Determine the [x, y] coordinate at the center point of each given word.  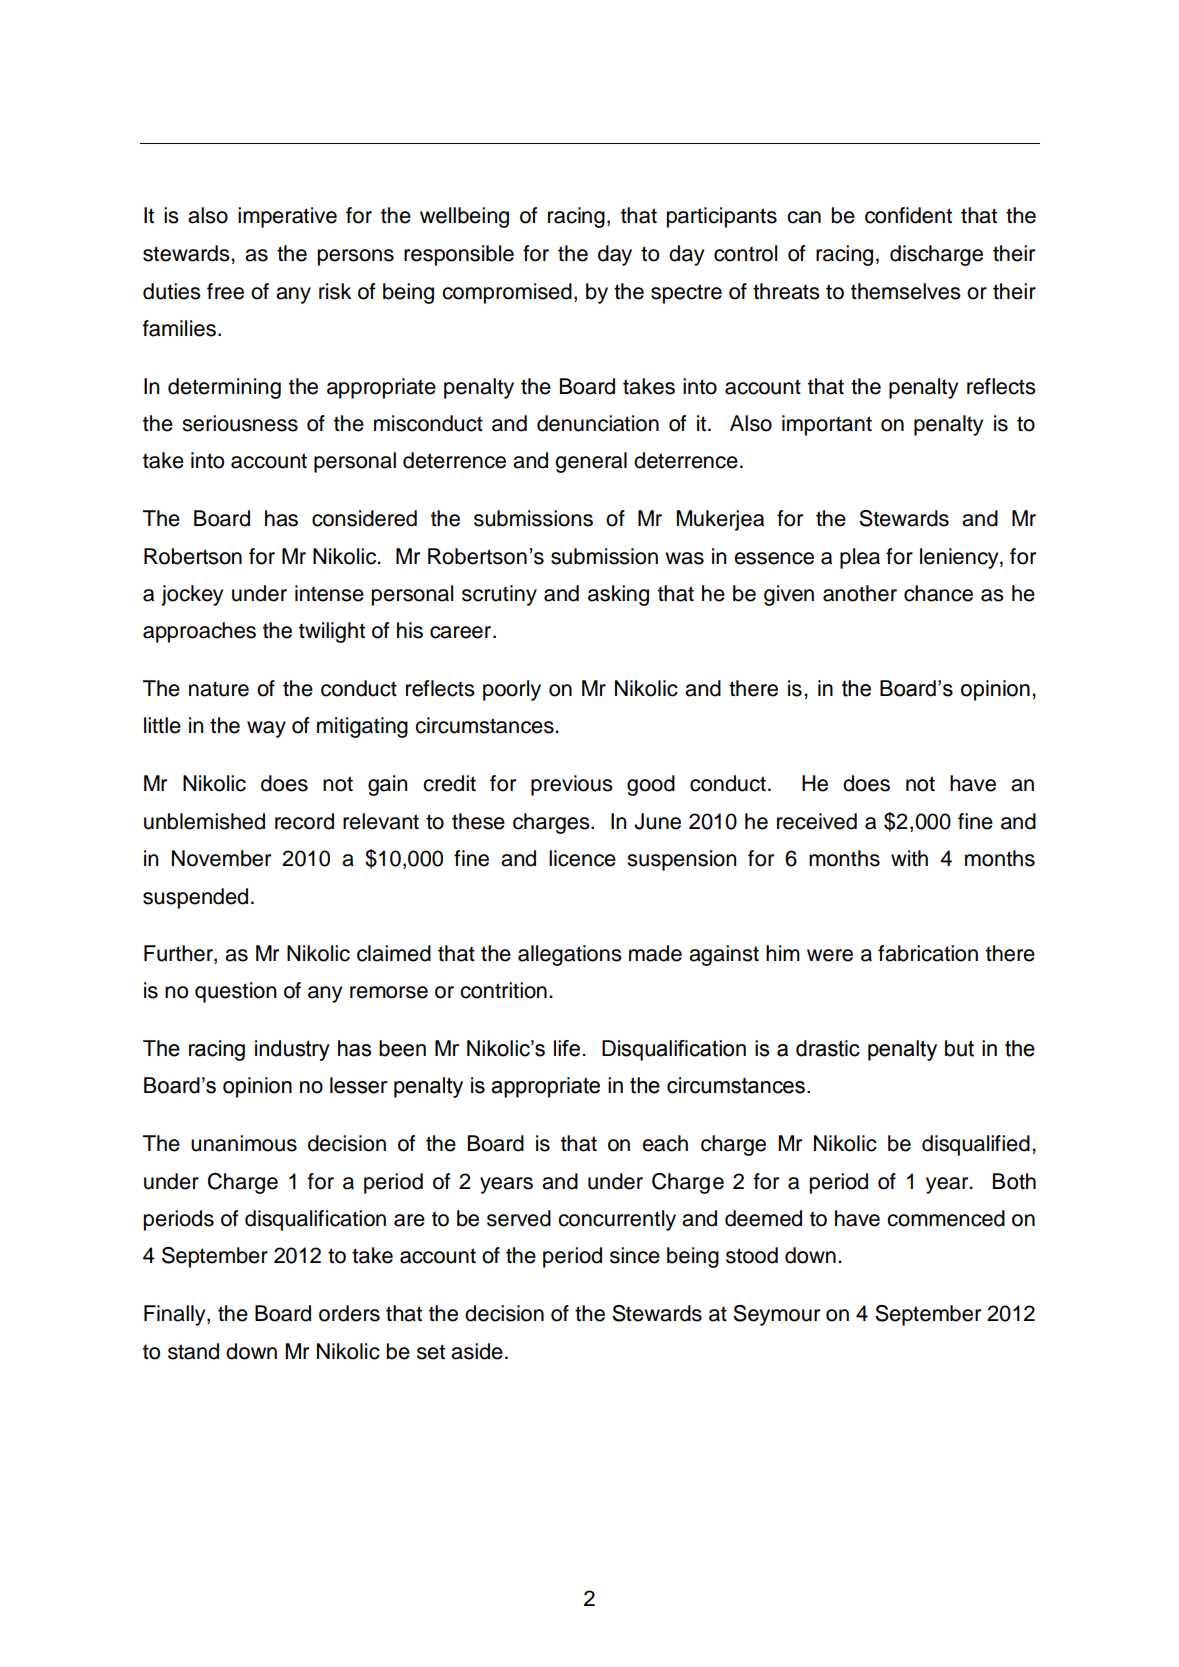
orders [349, 1313]
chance [938, 593]
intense [329, 593]
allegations [570, 955]
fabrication [928, 953]
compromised [507, 293]
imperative [287, 217]
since [635, 1255]
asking [618, 595]
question [235, 992]
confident [908, 215]
